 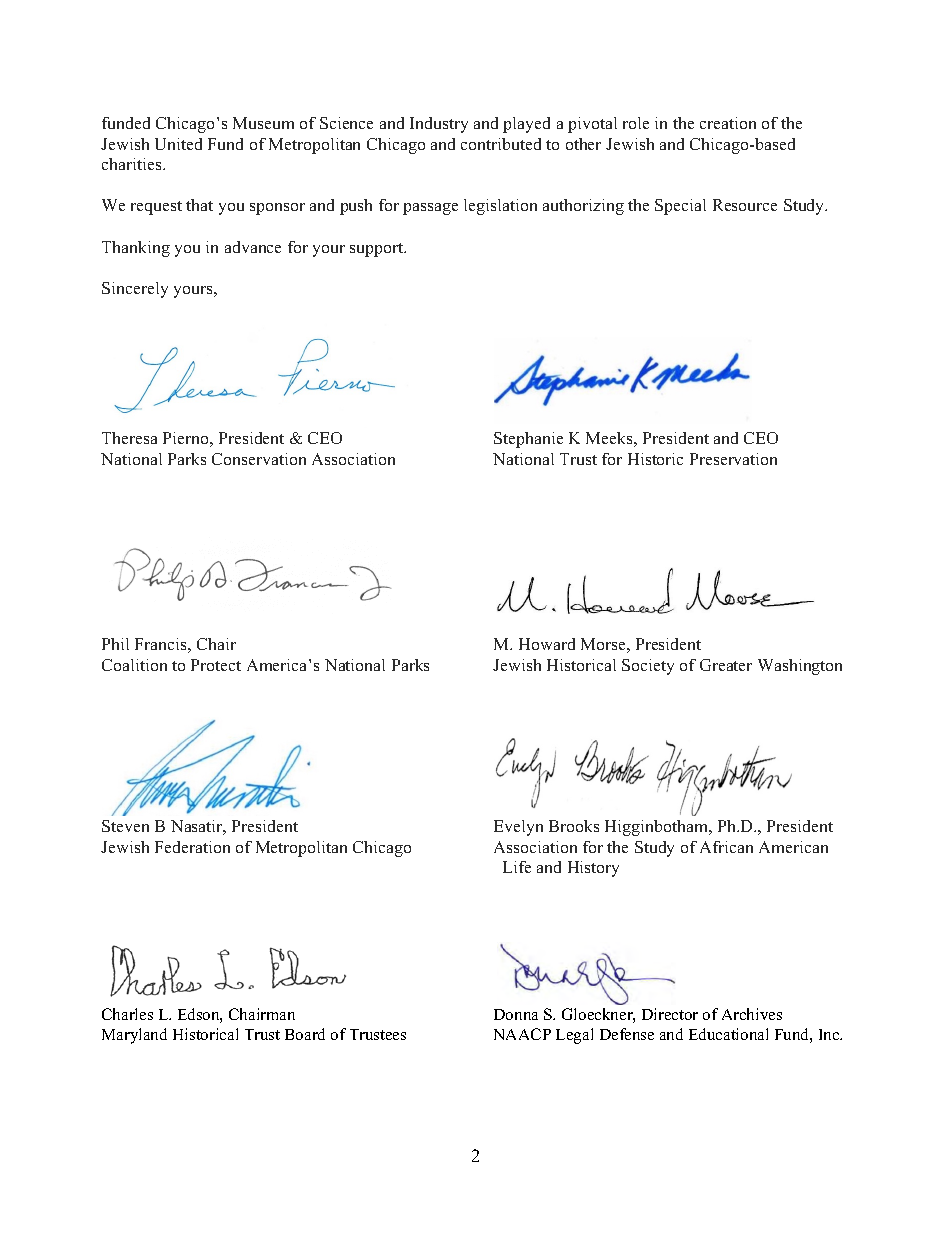 What do you see at coordinates (528, 440) in the document?
I see `Stephanie` at bounding box center [528, 440].
